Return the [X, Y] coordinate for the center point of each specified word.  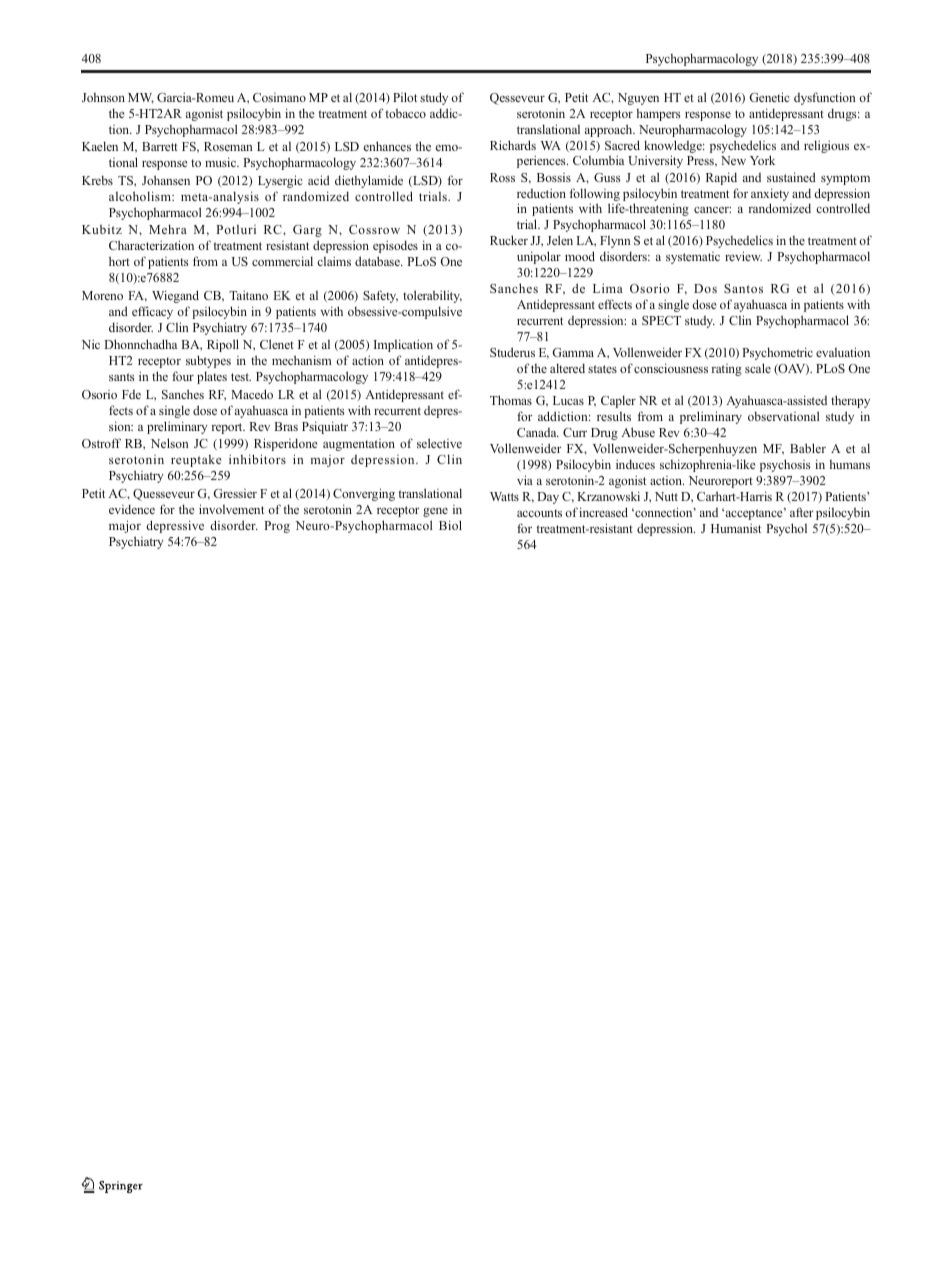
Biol [450, 525]
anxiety [770, 194]
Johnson [103, 97]
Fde [131, 394]
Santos [743, 288]
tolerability [432, 296]
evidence [132, 509]
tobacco [405, 113]
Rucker [509, 240]
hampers [659, 115]
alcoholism [141, 196]
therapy [850, 401]
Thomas [511, 400]
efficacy [152, 312]
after [802, 512]
